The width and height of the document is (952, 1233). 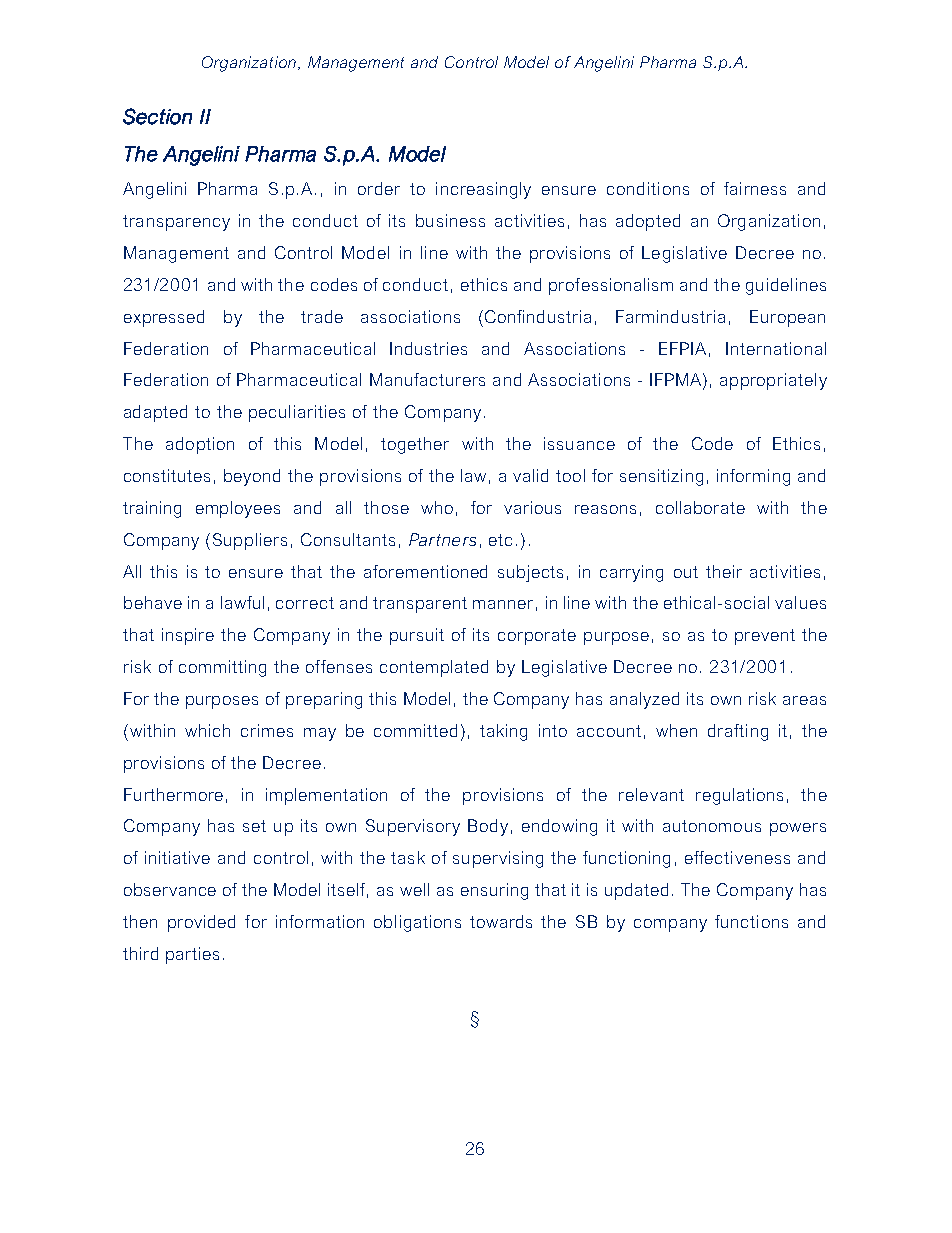 What do you see at coordinates (500, 540) in the document?
I see `etc` at bounding box center [500, 540].
